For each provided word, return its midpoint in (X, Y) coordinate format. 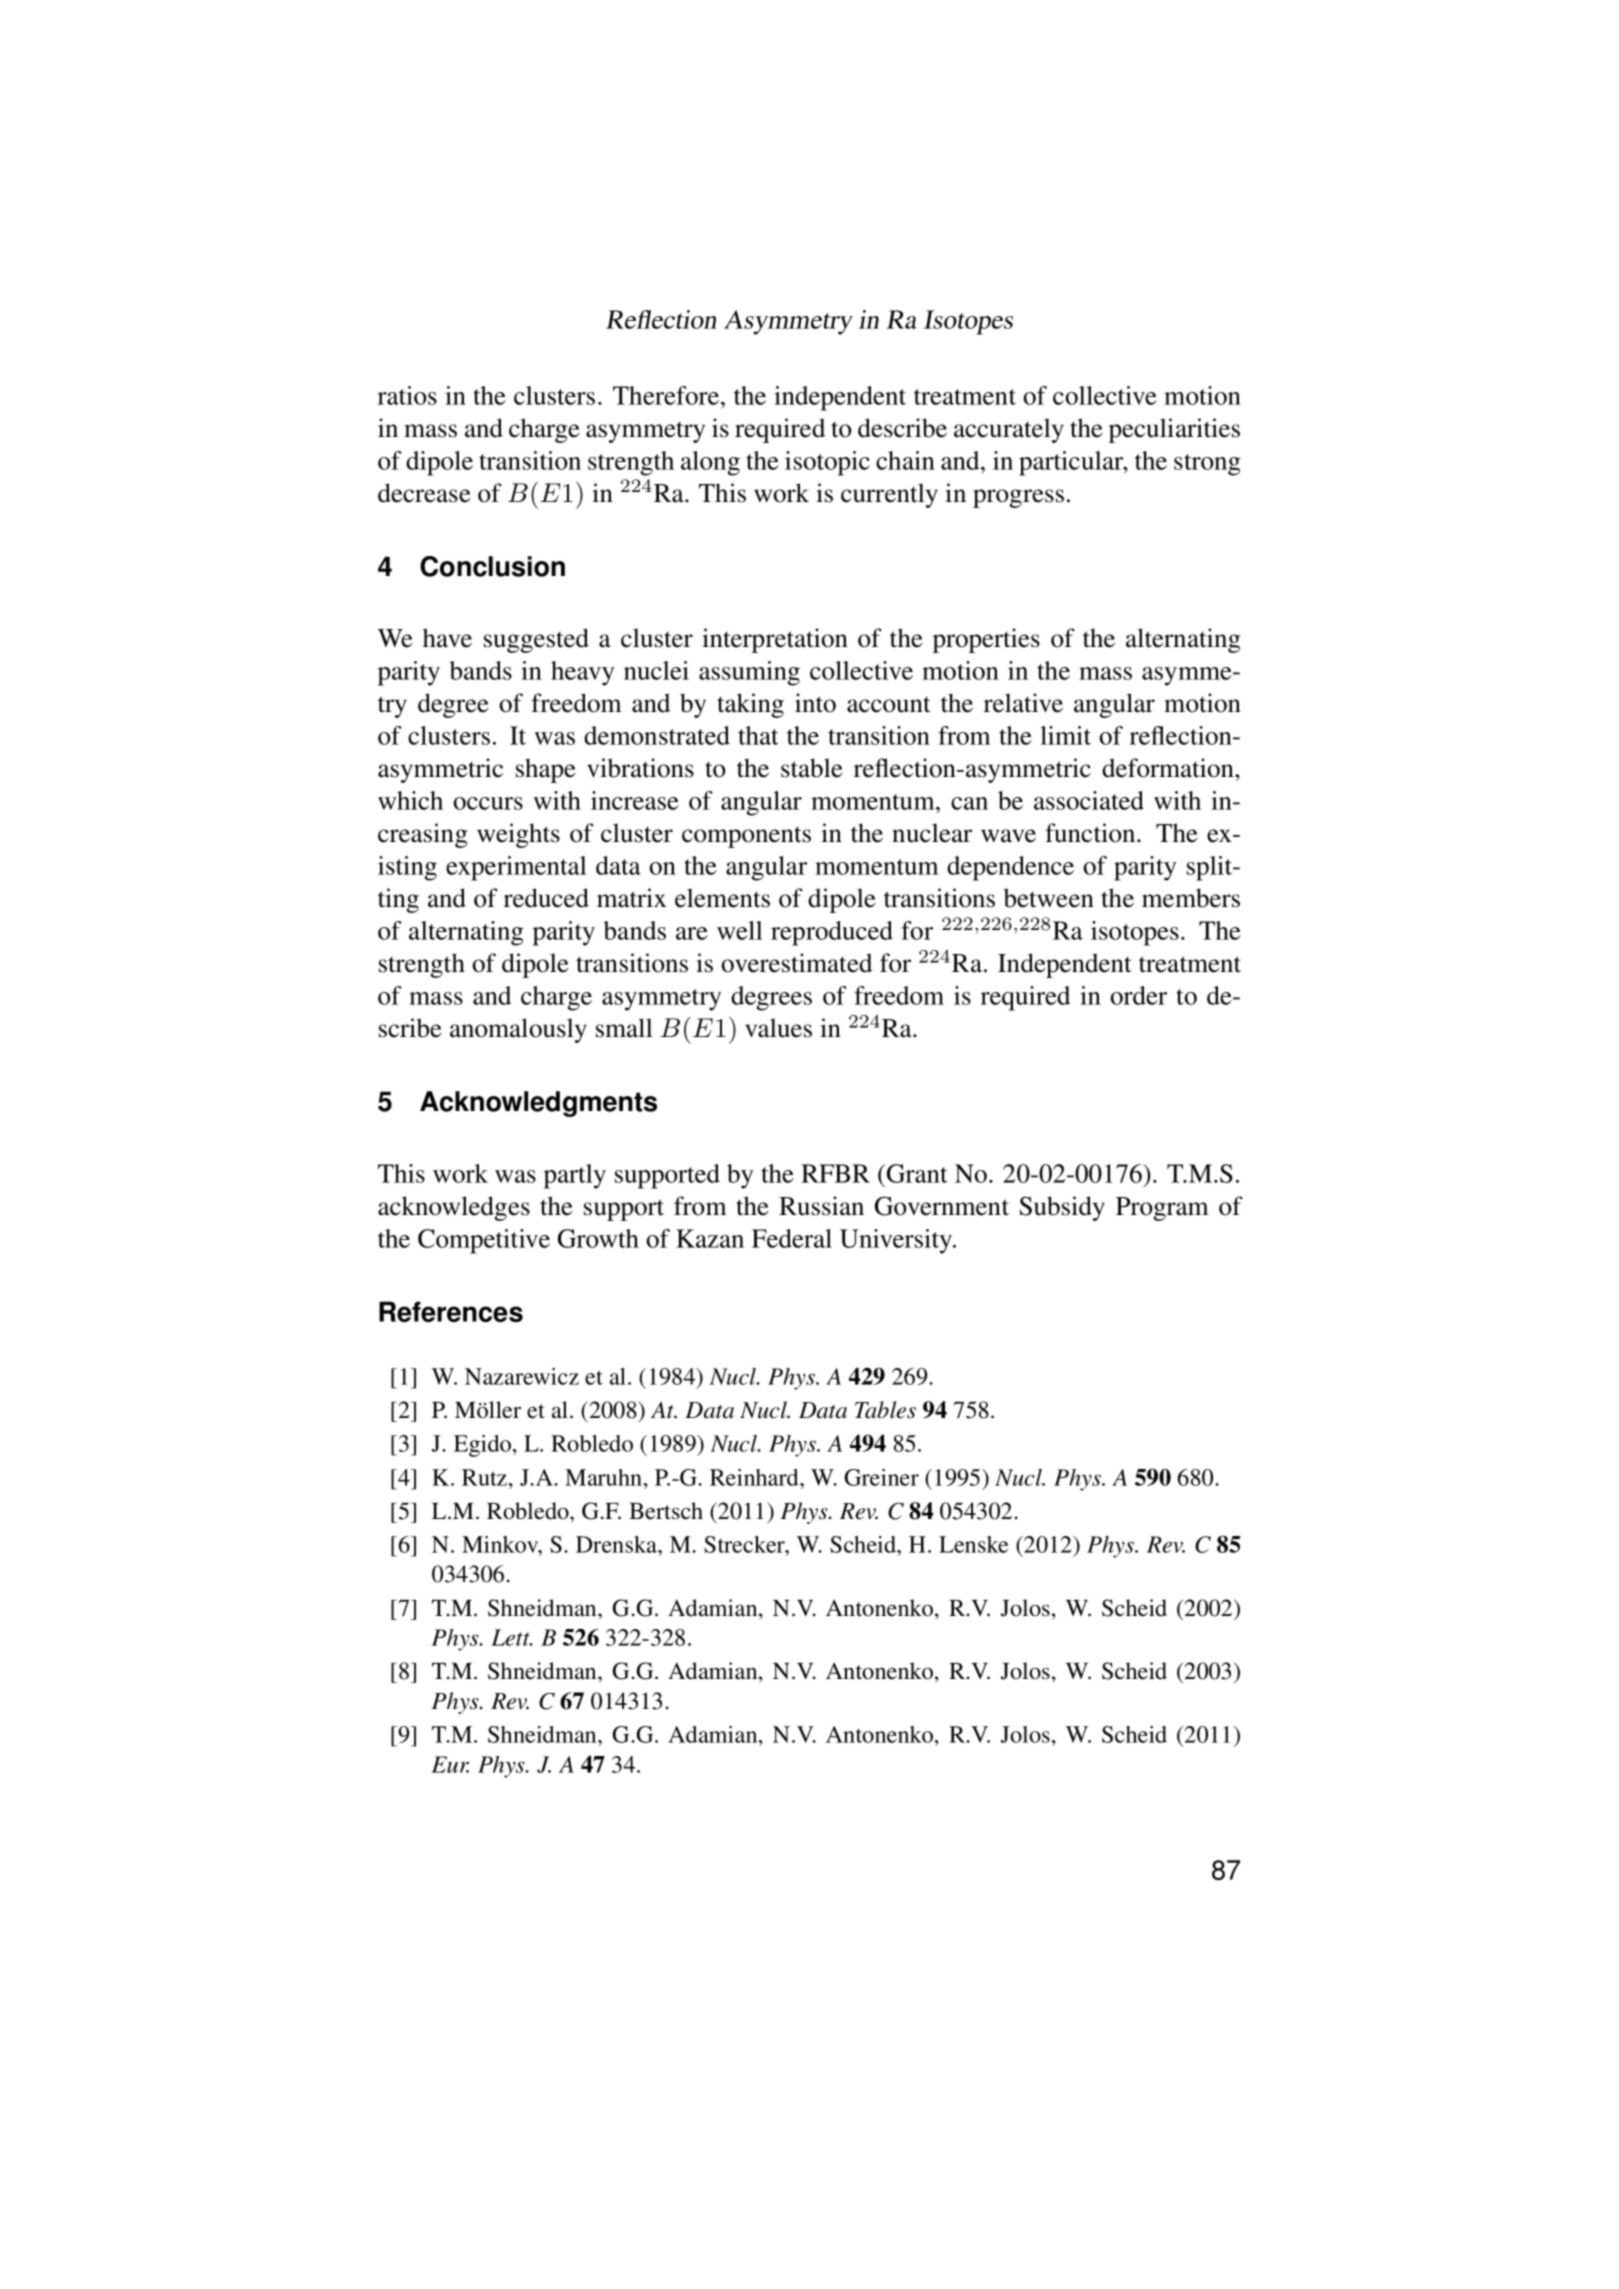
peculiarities (1174, 430)
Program (1162, 1209)
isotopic (827, 463)
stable (811, 768)
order (1138, 995)
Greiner (881, 1477)
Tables (885, 1410)
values (778, 1028)
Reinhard (755, 1477)
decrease (424, 493)
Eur (450, 1764)
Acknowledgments (538, 1104)
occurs (488, 803)
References (451, 1311)
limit (1065, 735)
